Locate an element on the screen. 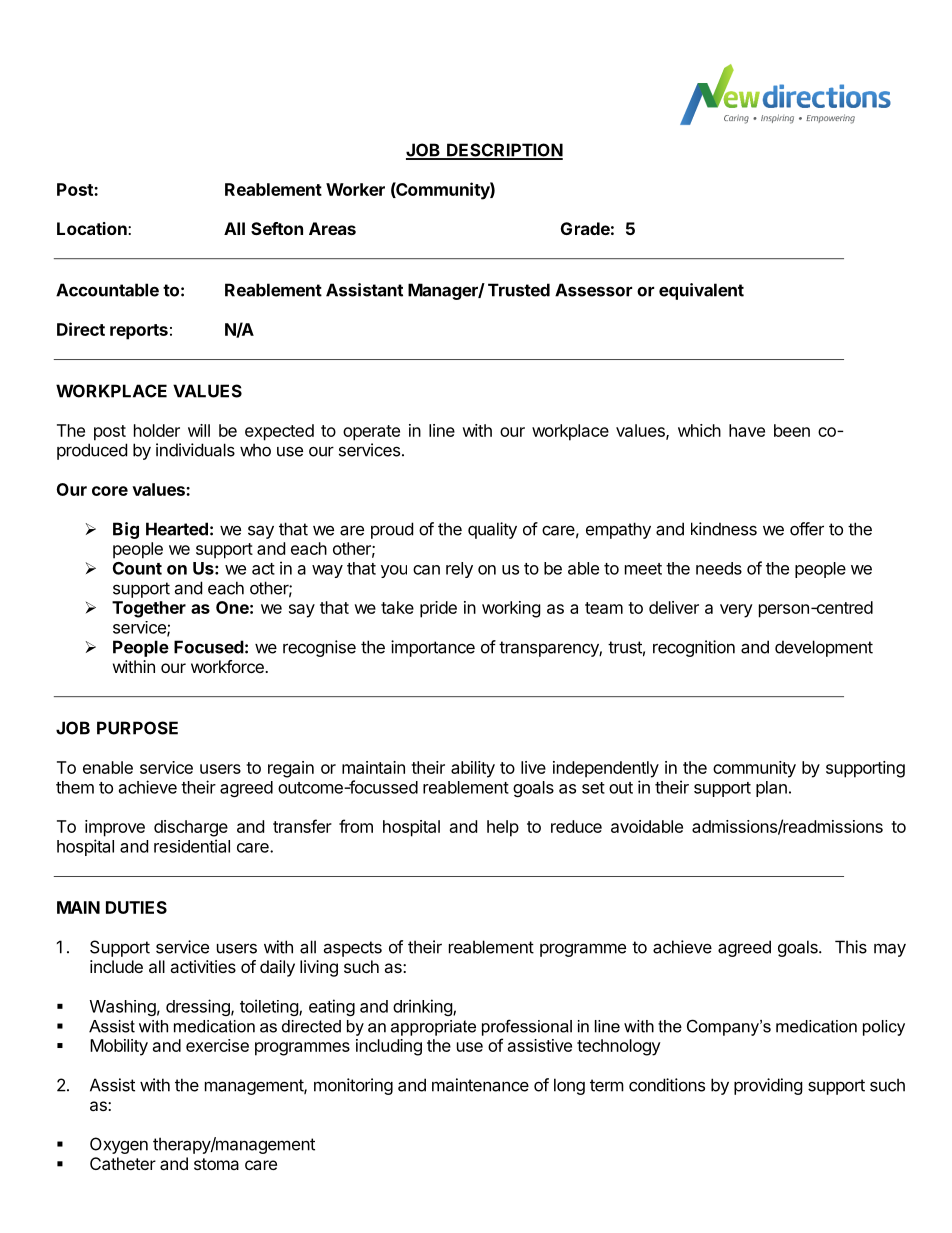 This screenshot has width=952, height=1233. operate is located at coordinates (371, 433).
